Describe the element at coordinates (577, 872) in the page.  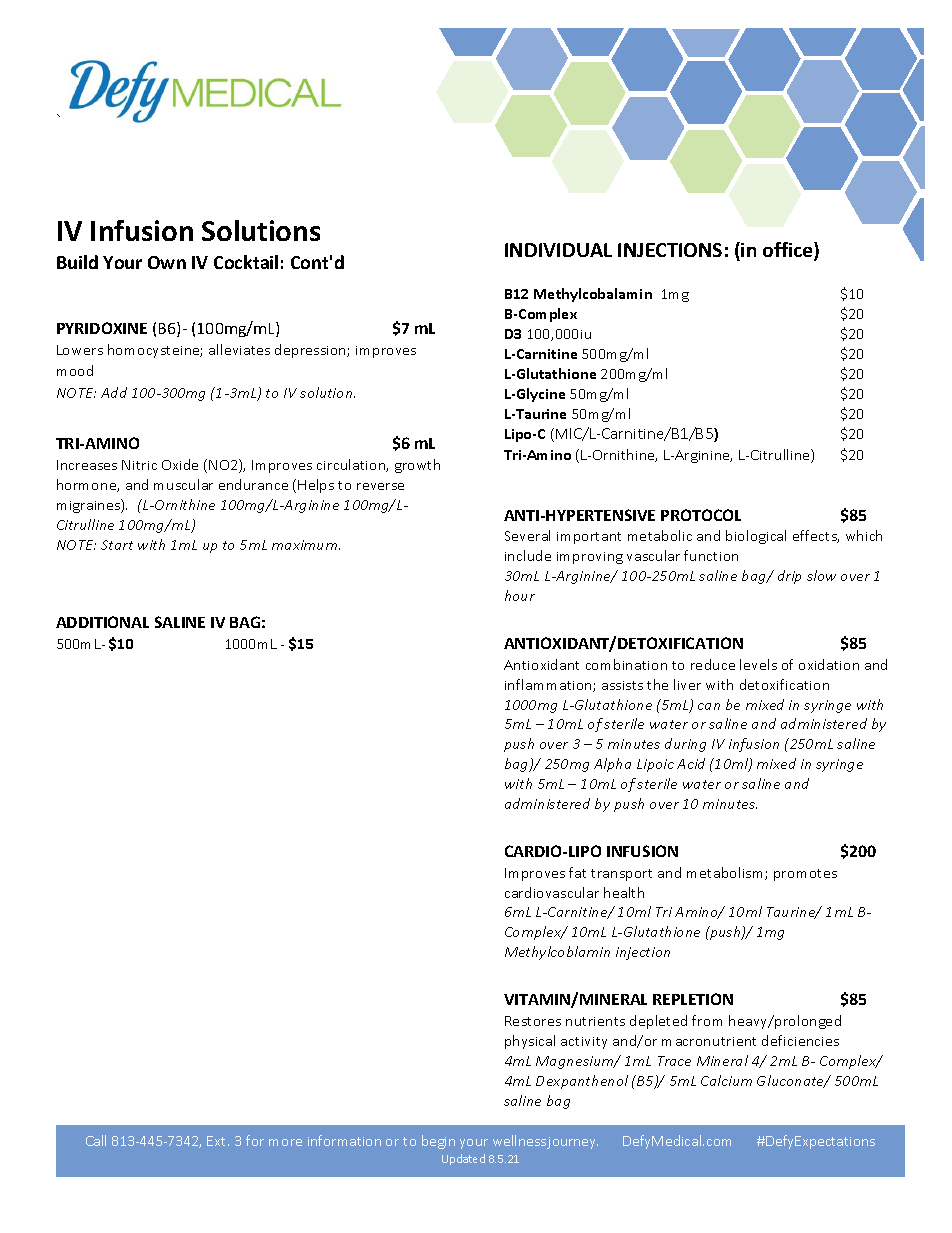
I see `fat` at that location.
